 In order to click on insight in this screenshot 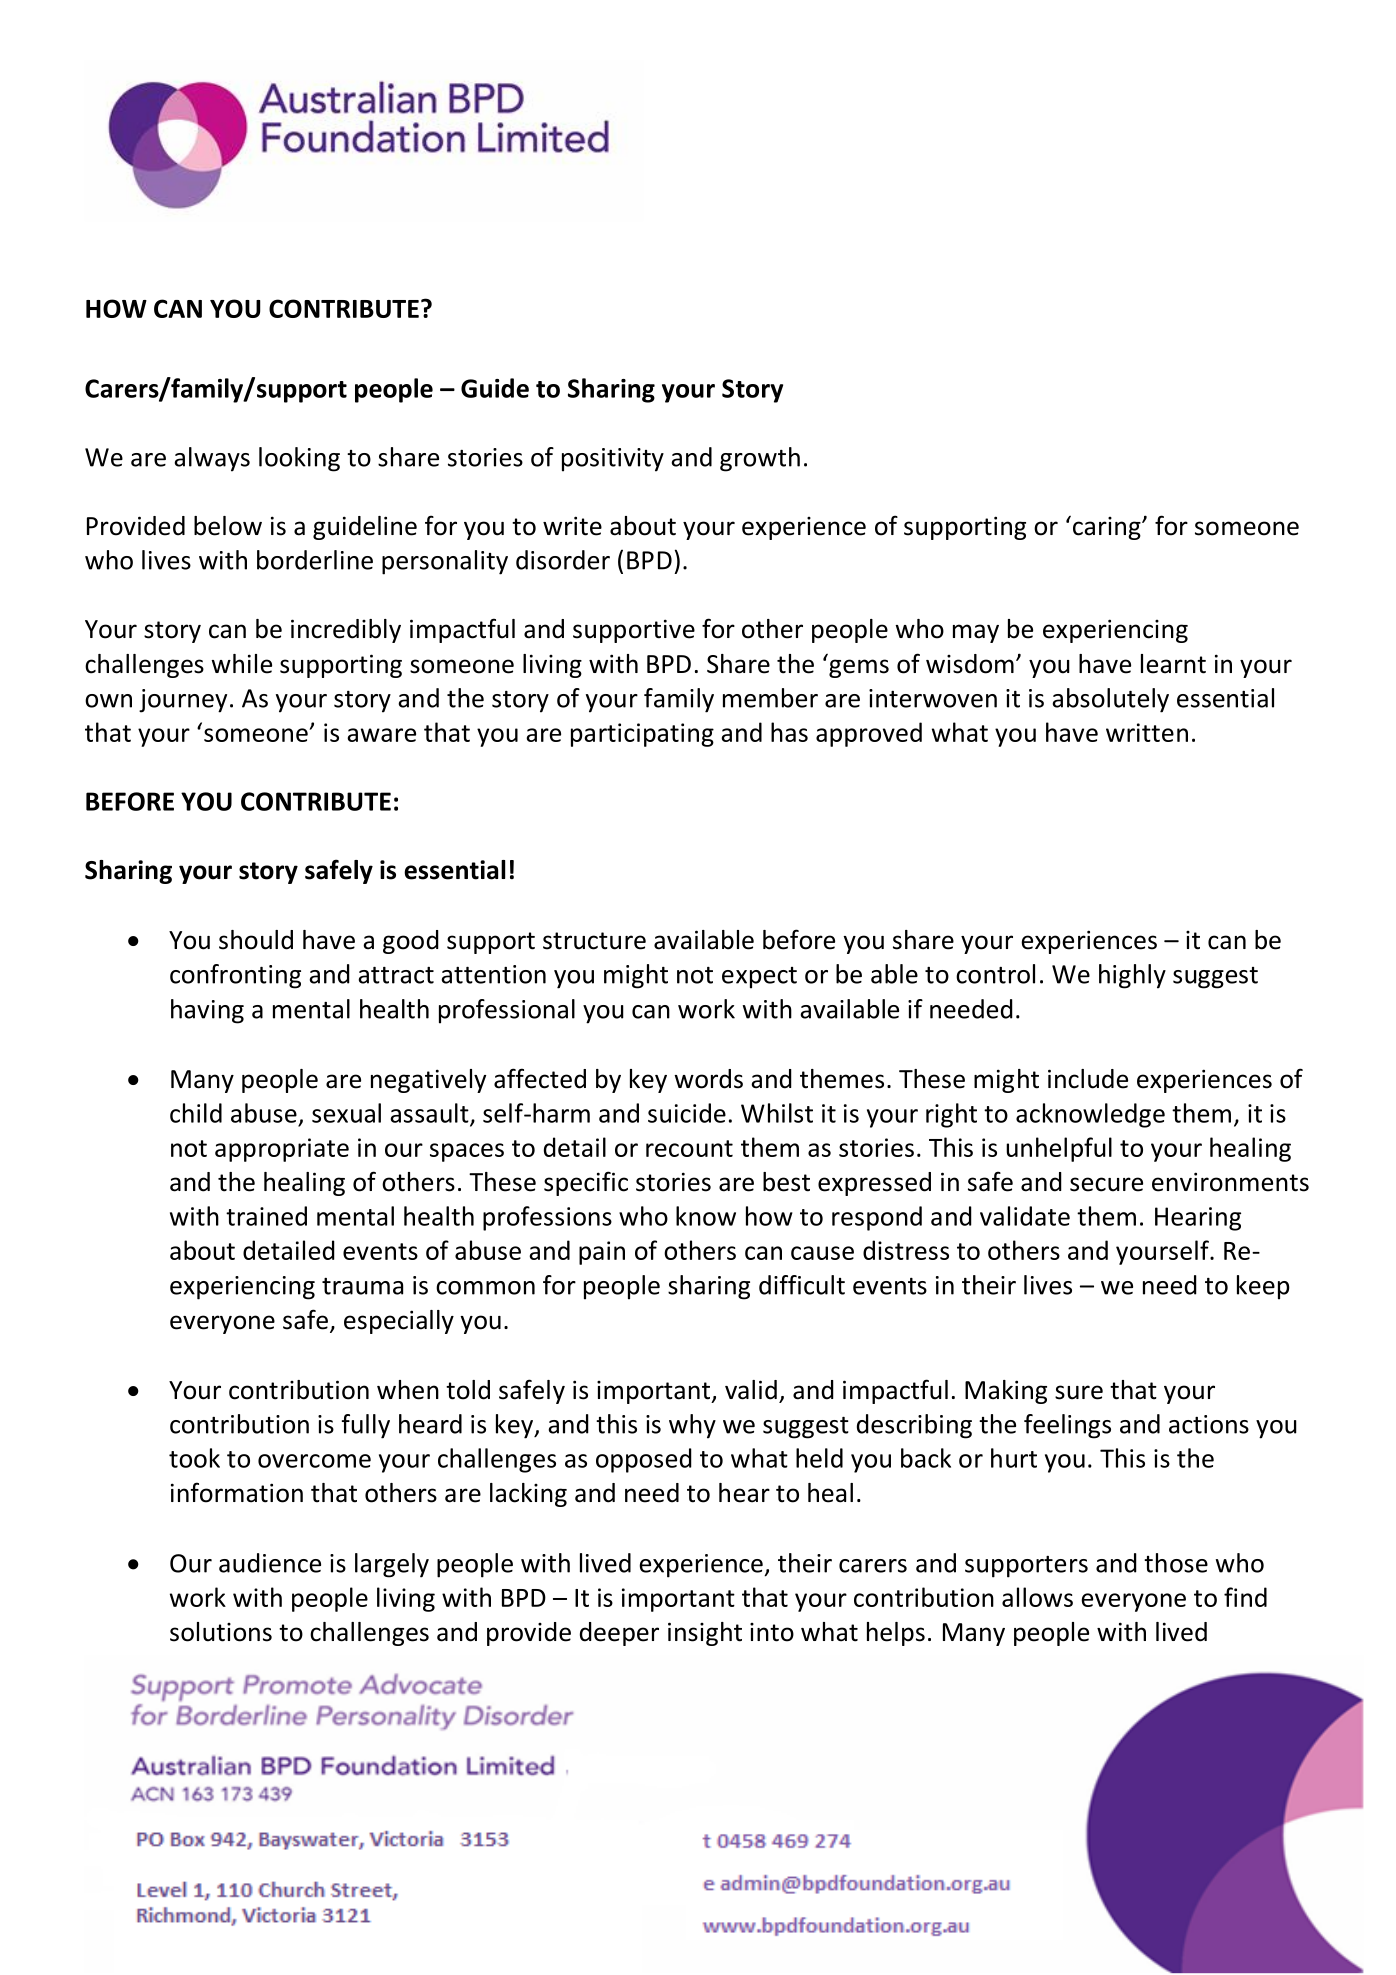, I will do `click(705, 1634)`.
